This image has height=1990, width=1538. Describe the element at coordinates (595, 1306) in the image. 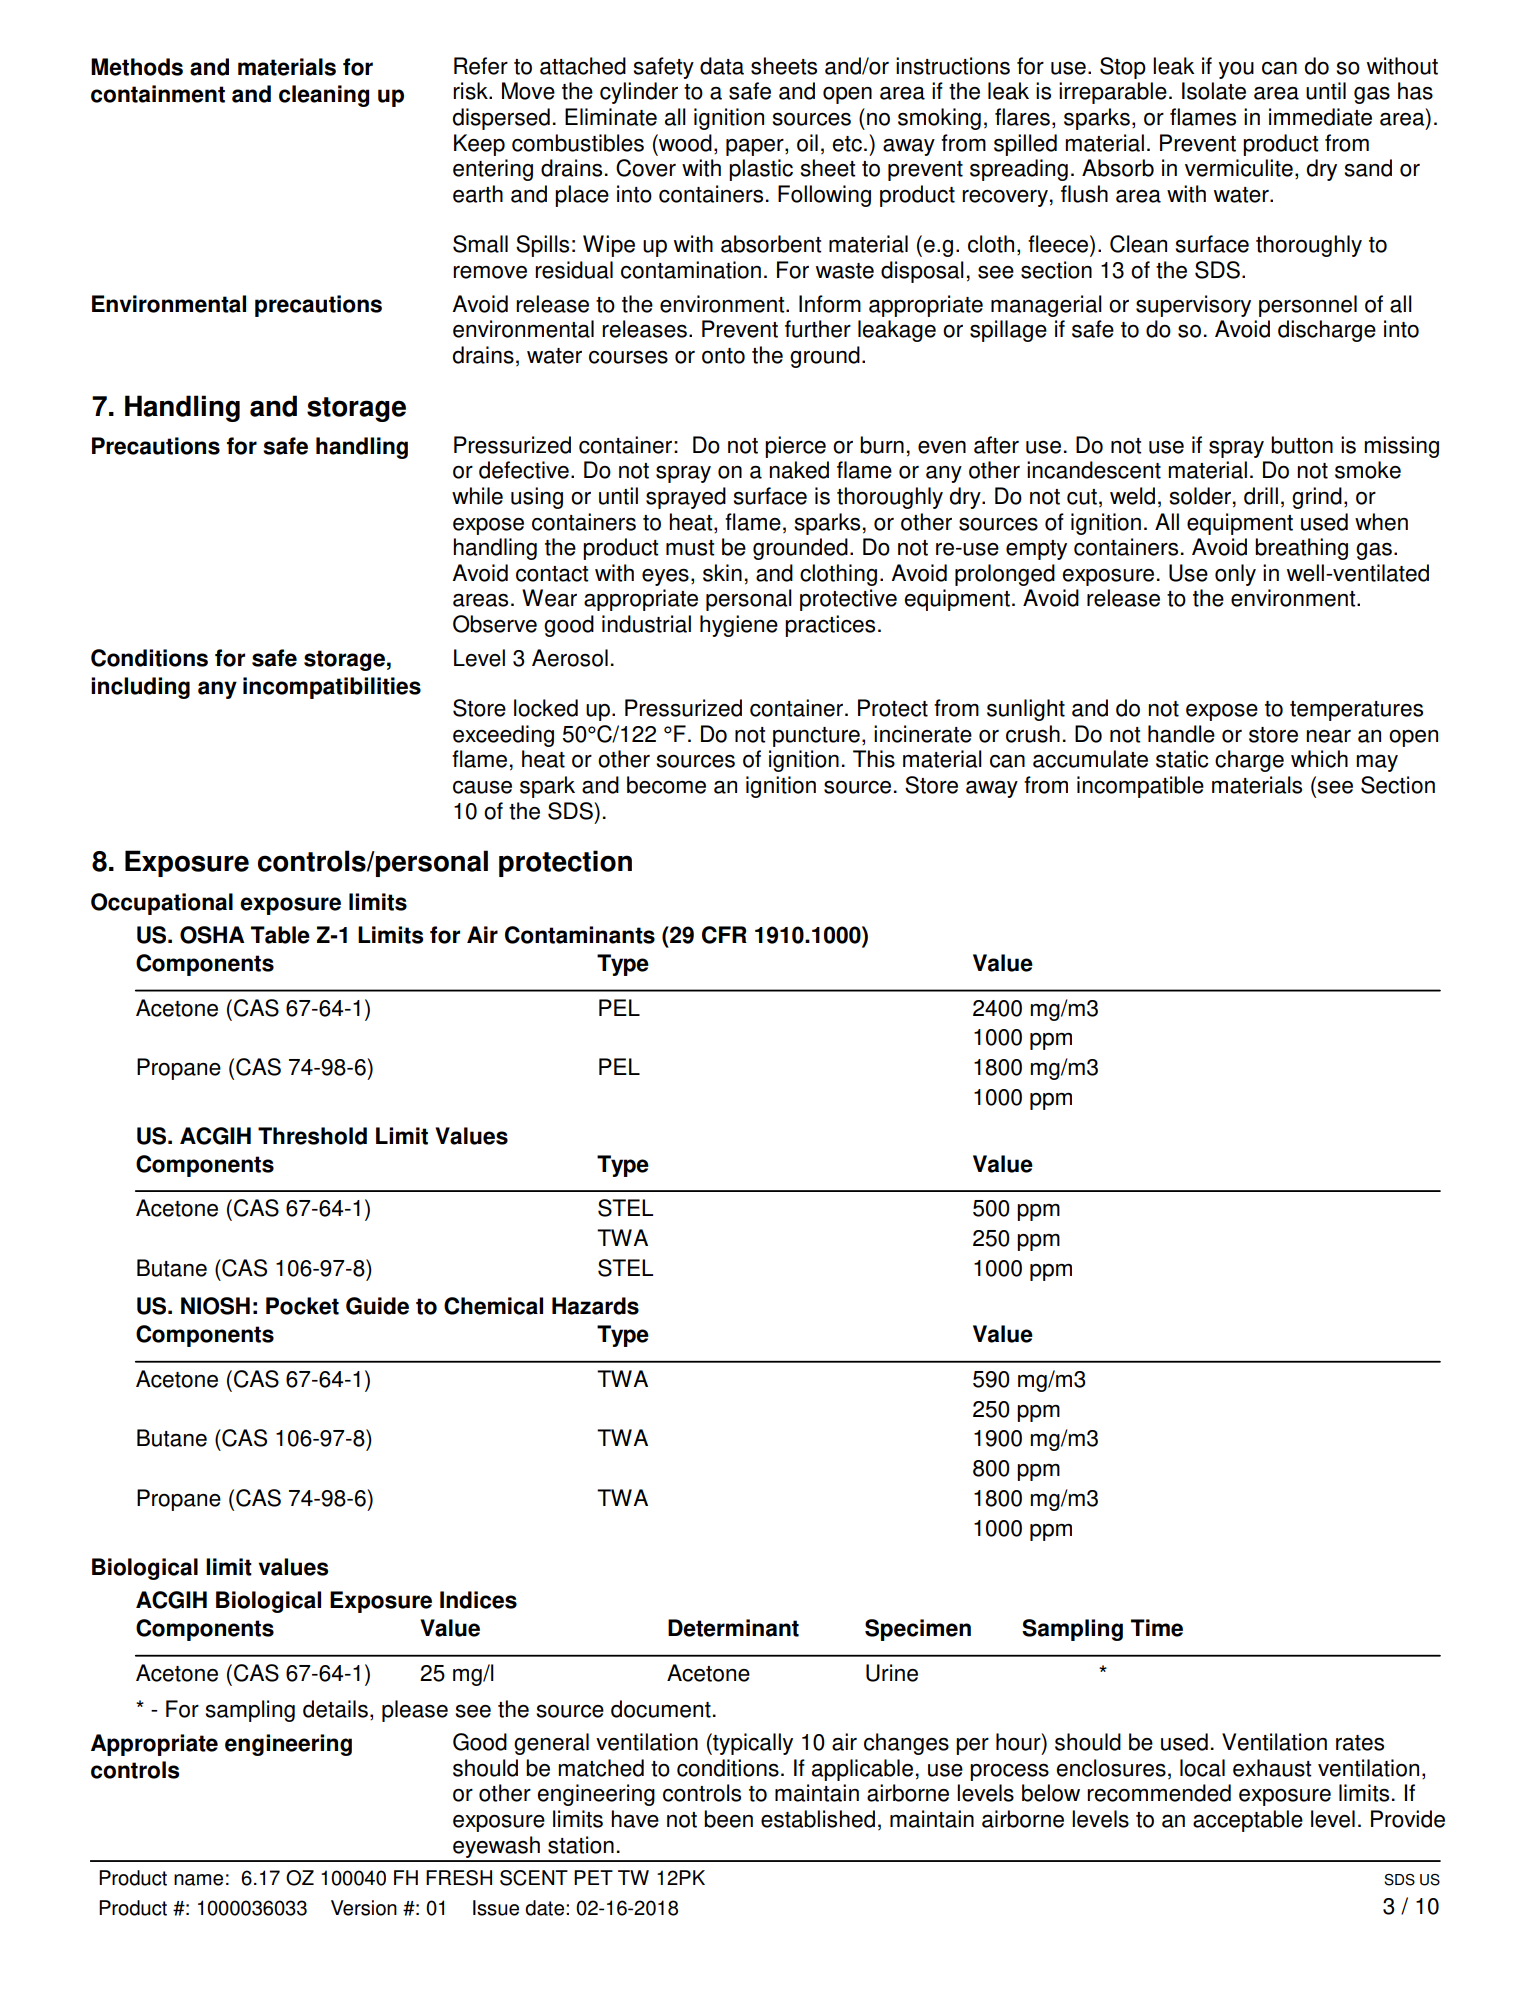

I see `Hazards` at that location.
